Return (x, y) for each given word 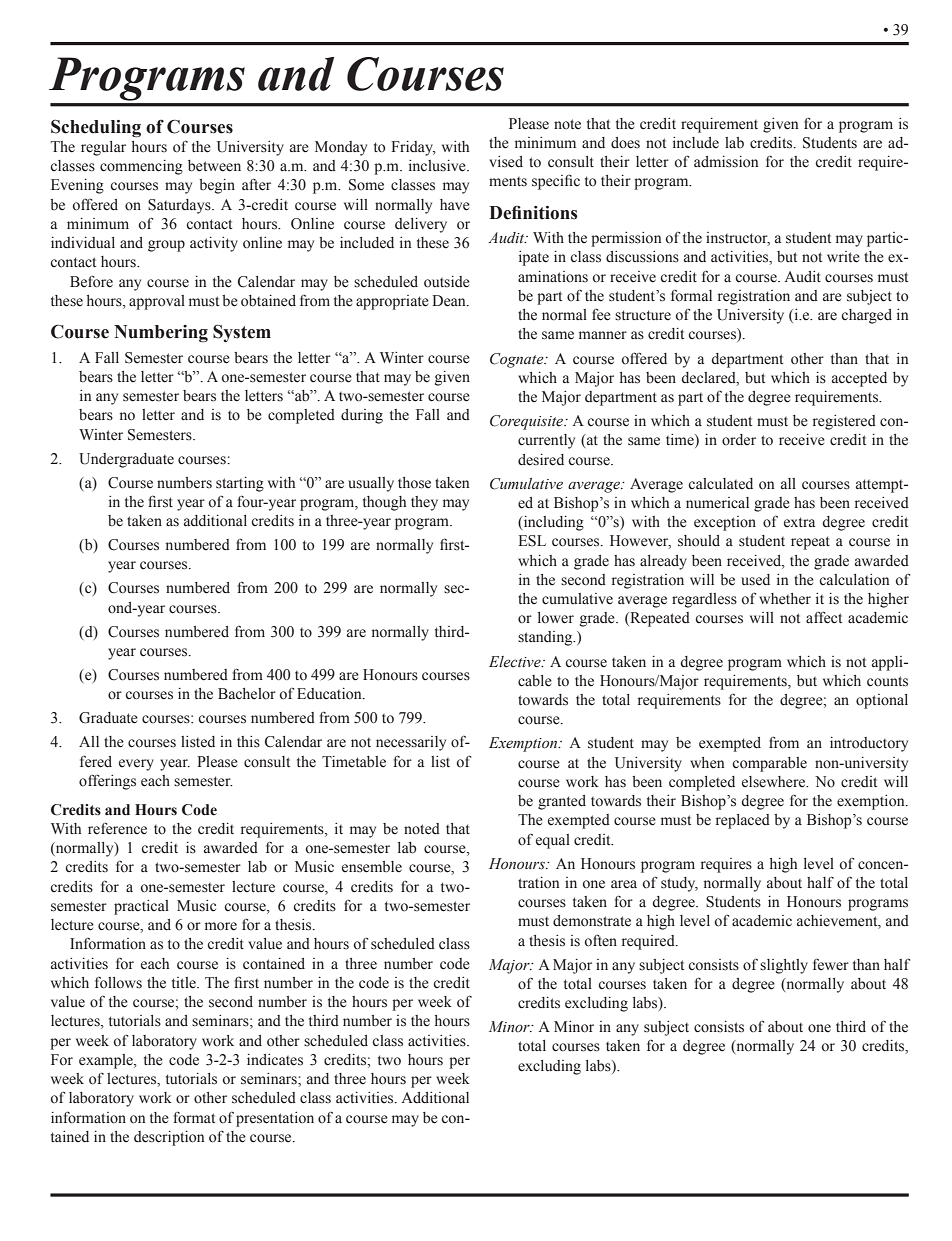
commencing (141, 167)
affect (824, 617)
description (169, 1138)
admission (726, 162)
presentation (275, 1119)
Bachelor (247, 693)
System (242, 333)
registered (844, 422)
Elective (516, 662)
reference (117, 828)
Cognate (518, 360)
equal (553, 841)
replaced (743, 821)
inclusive (438, 166)
